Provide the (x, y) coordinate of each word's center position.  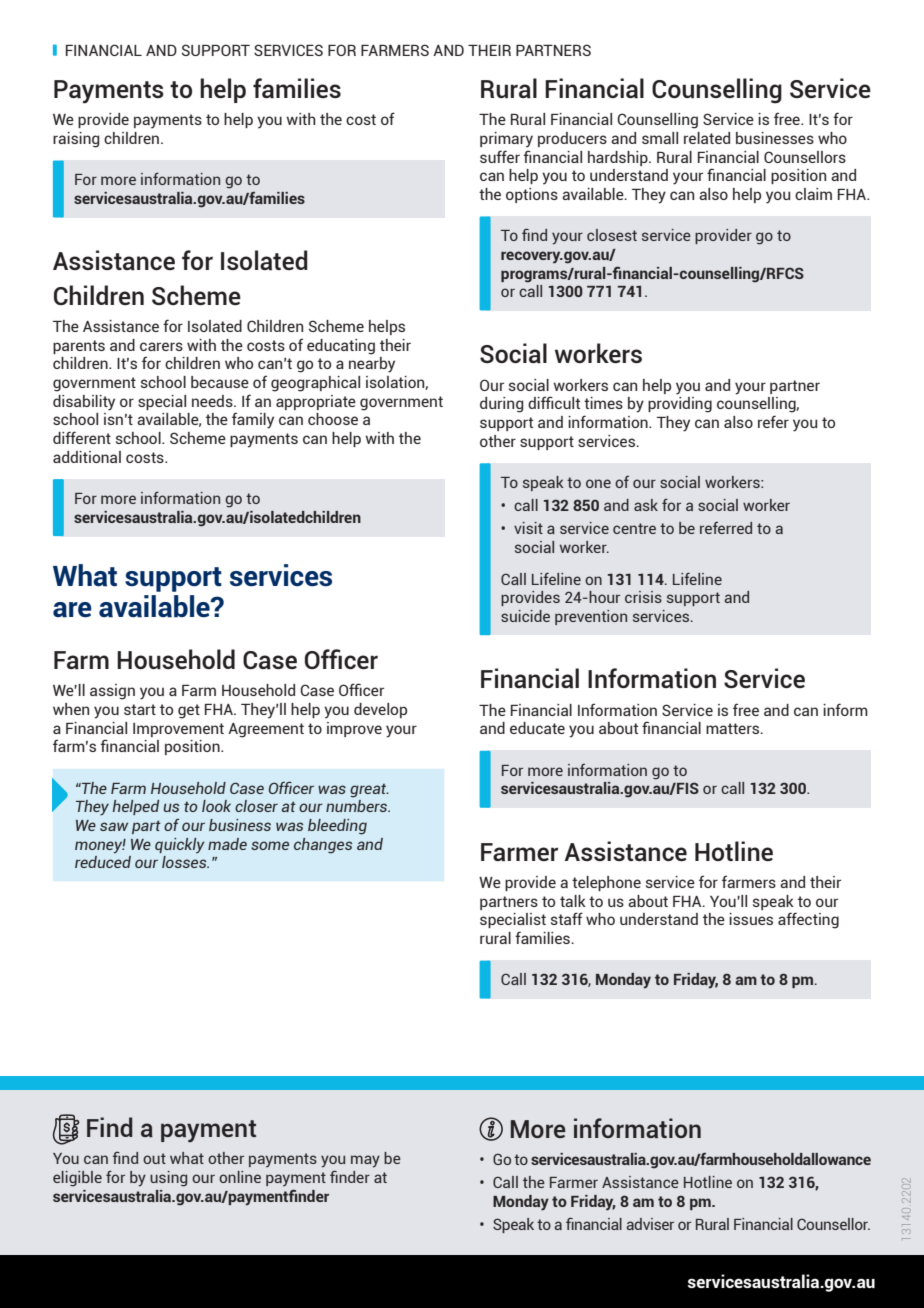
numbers (358, 806)
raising (76, 140)
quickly (180, 845)
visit (528, 528)
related (707, 138)
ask (646, 505)
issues (751, 919)
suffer (500, 156)
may (365, 1161)
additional (87, 457)
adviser (650, 1224)
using (168, 1179)
